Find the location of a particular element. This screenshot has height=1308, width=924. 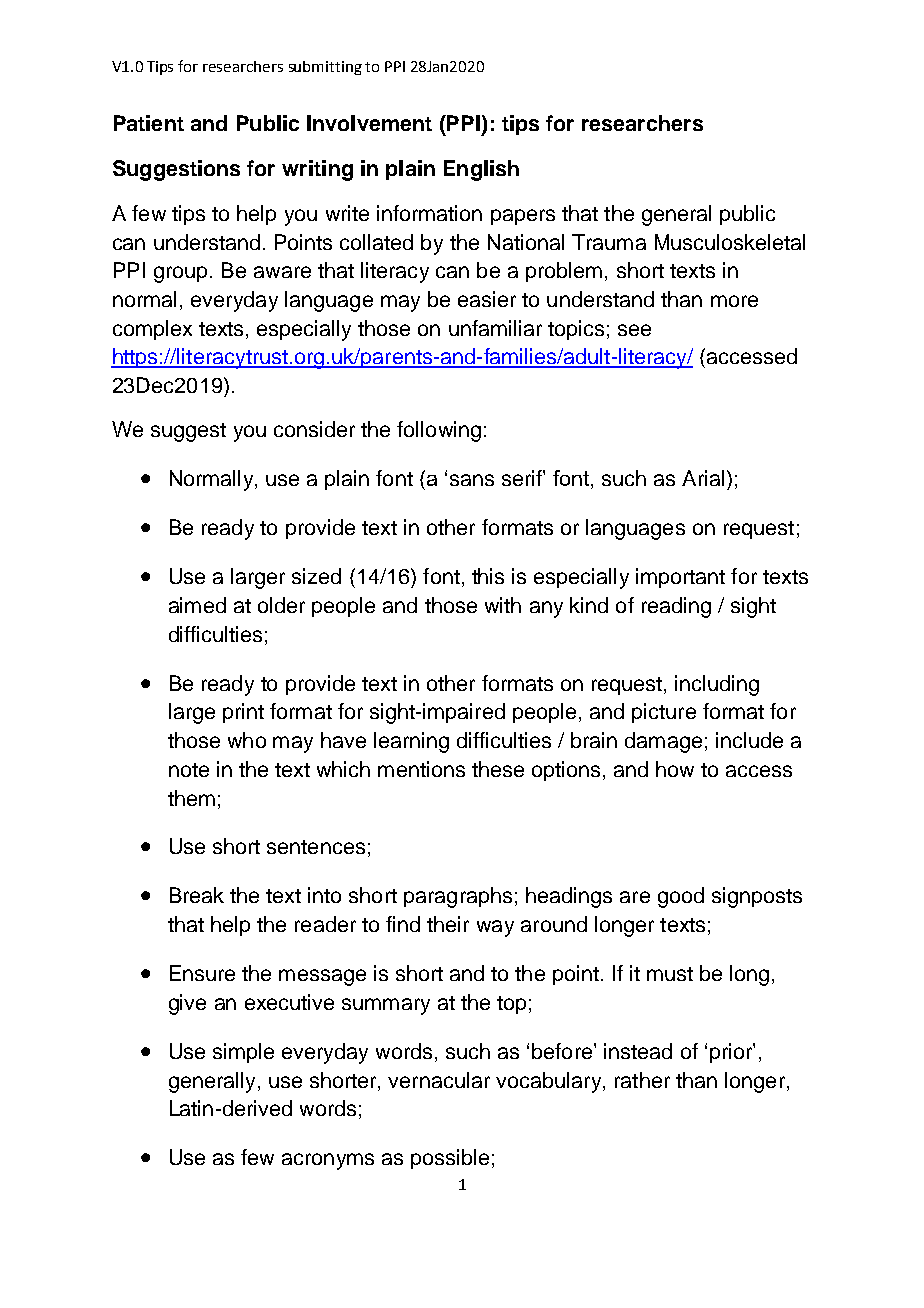

simple is located at coordinates (243, 1053).
